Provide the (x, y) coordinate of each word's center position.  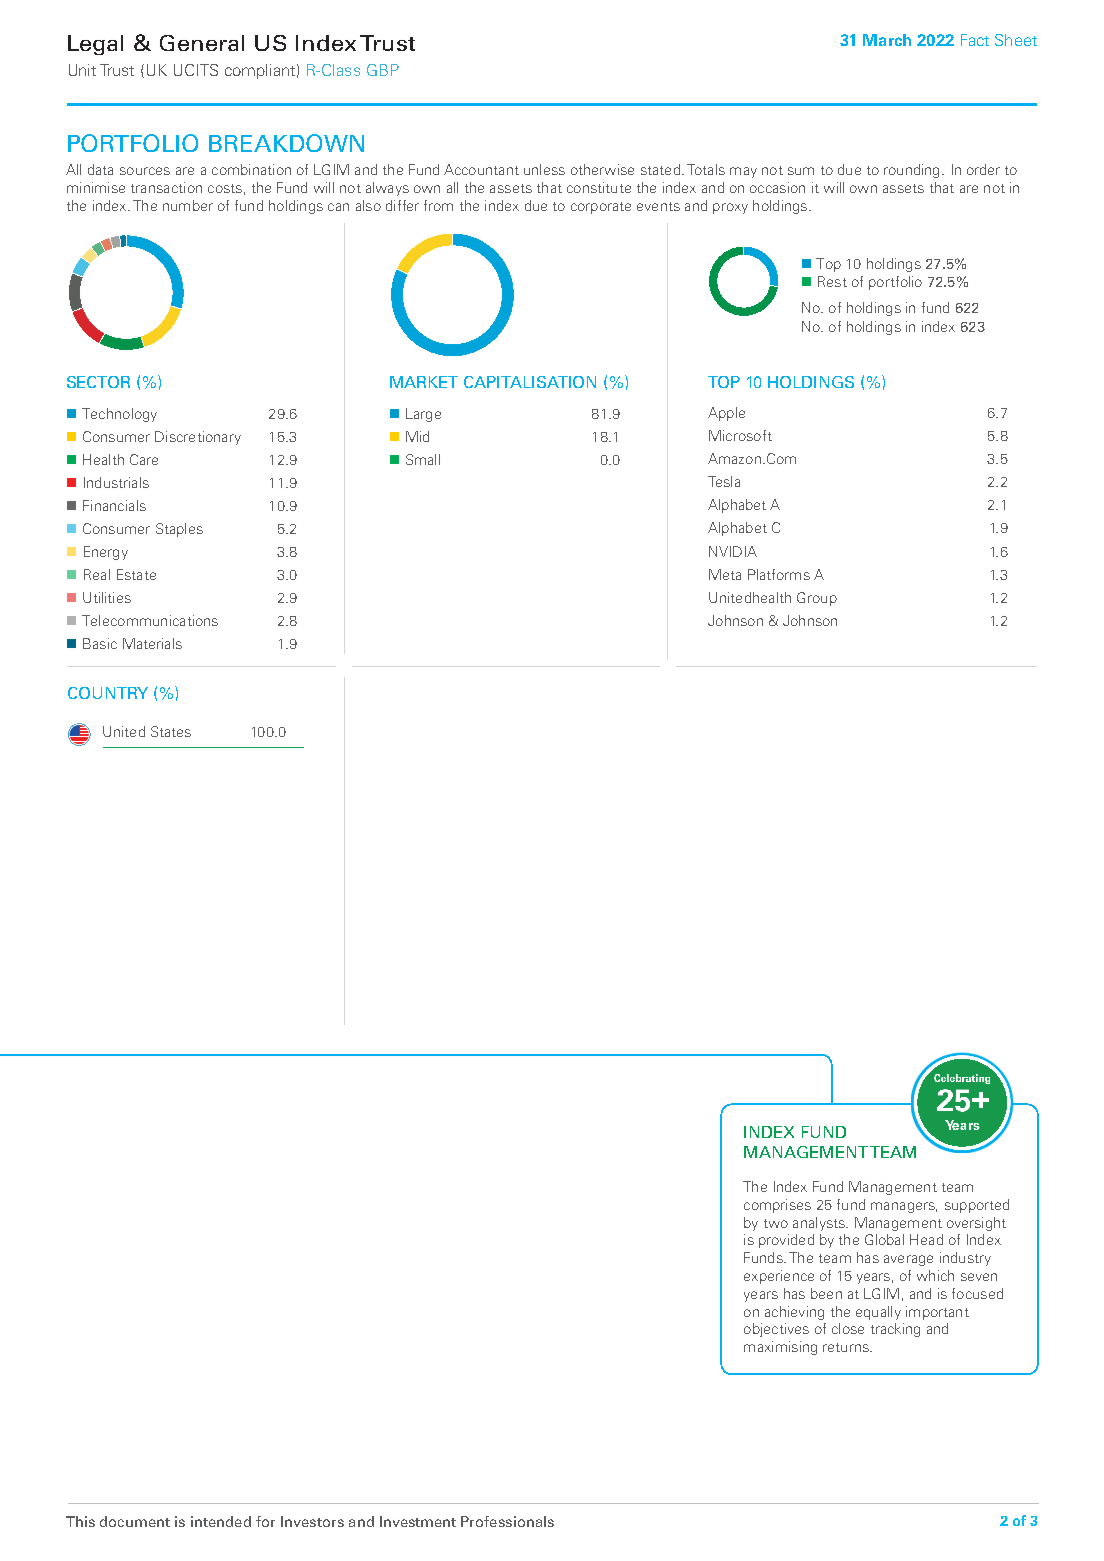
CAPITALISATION (530, 382)
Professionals (507, 1521)
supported (977, 1206)
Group (817, 599)
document (135, 1521)
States (171, 731)
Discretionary (198, 438)
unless (544, 169)
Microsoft (740, 435)
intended (221, 1521)
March (887, 40)
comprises (777, 1206)
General (202, 43)
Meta (725, 574)
